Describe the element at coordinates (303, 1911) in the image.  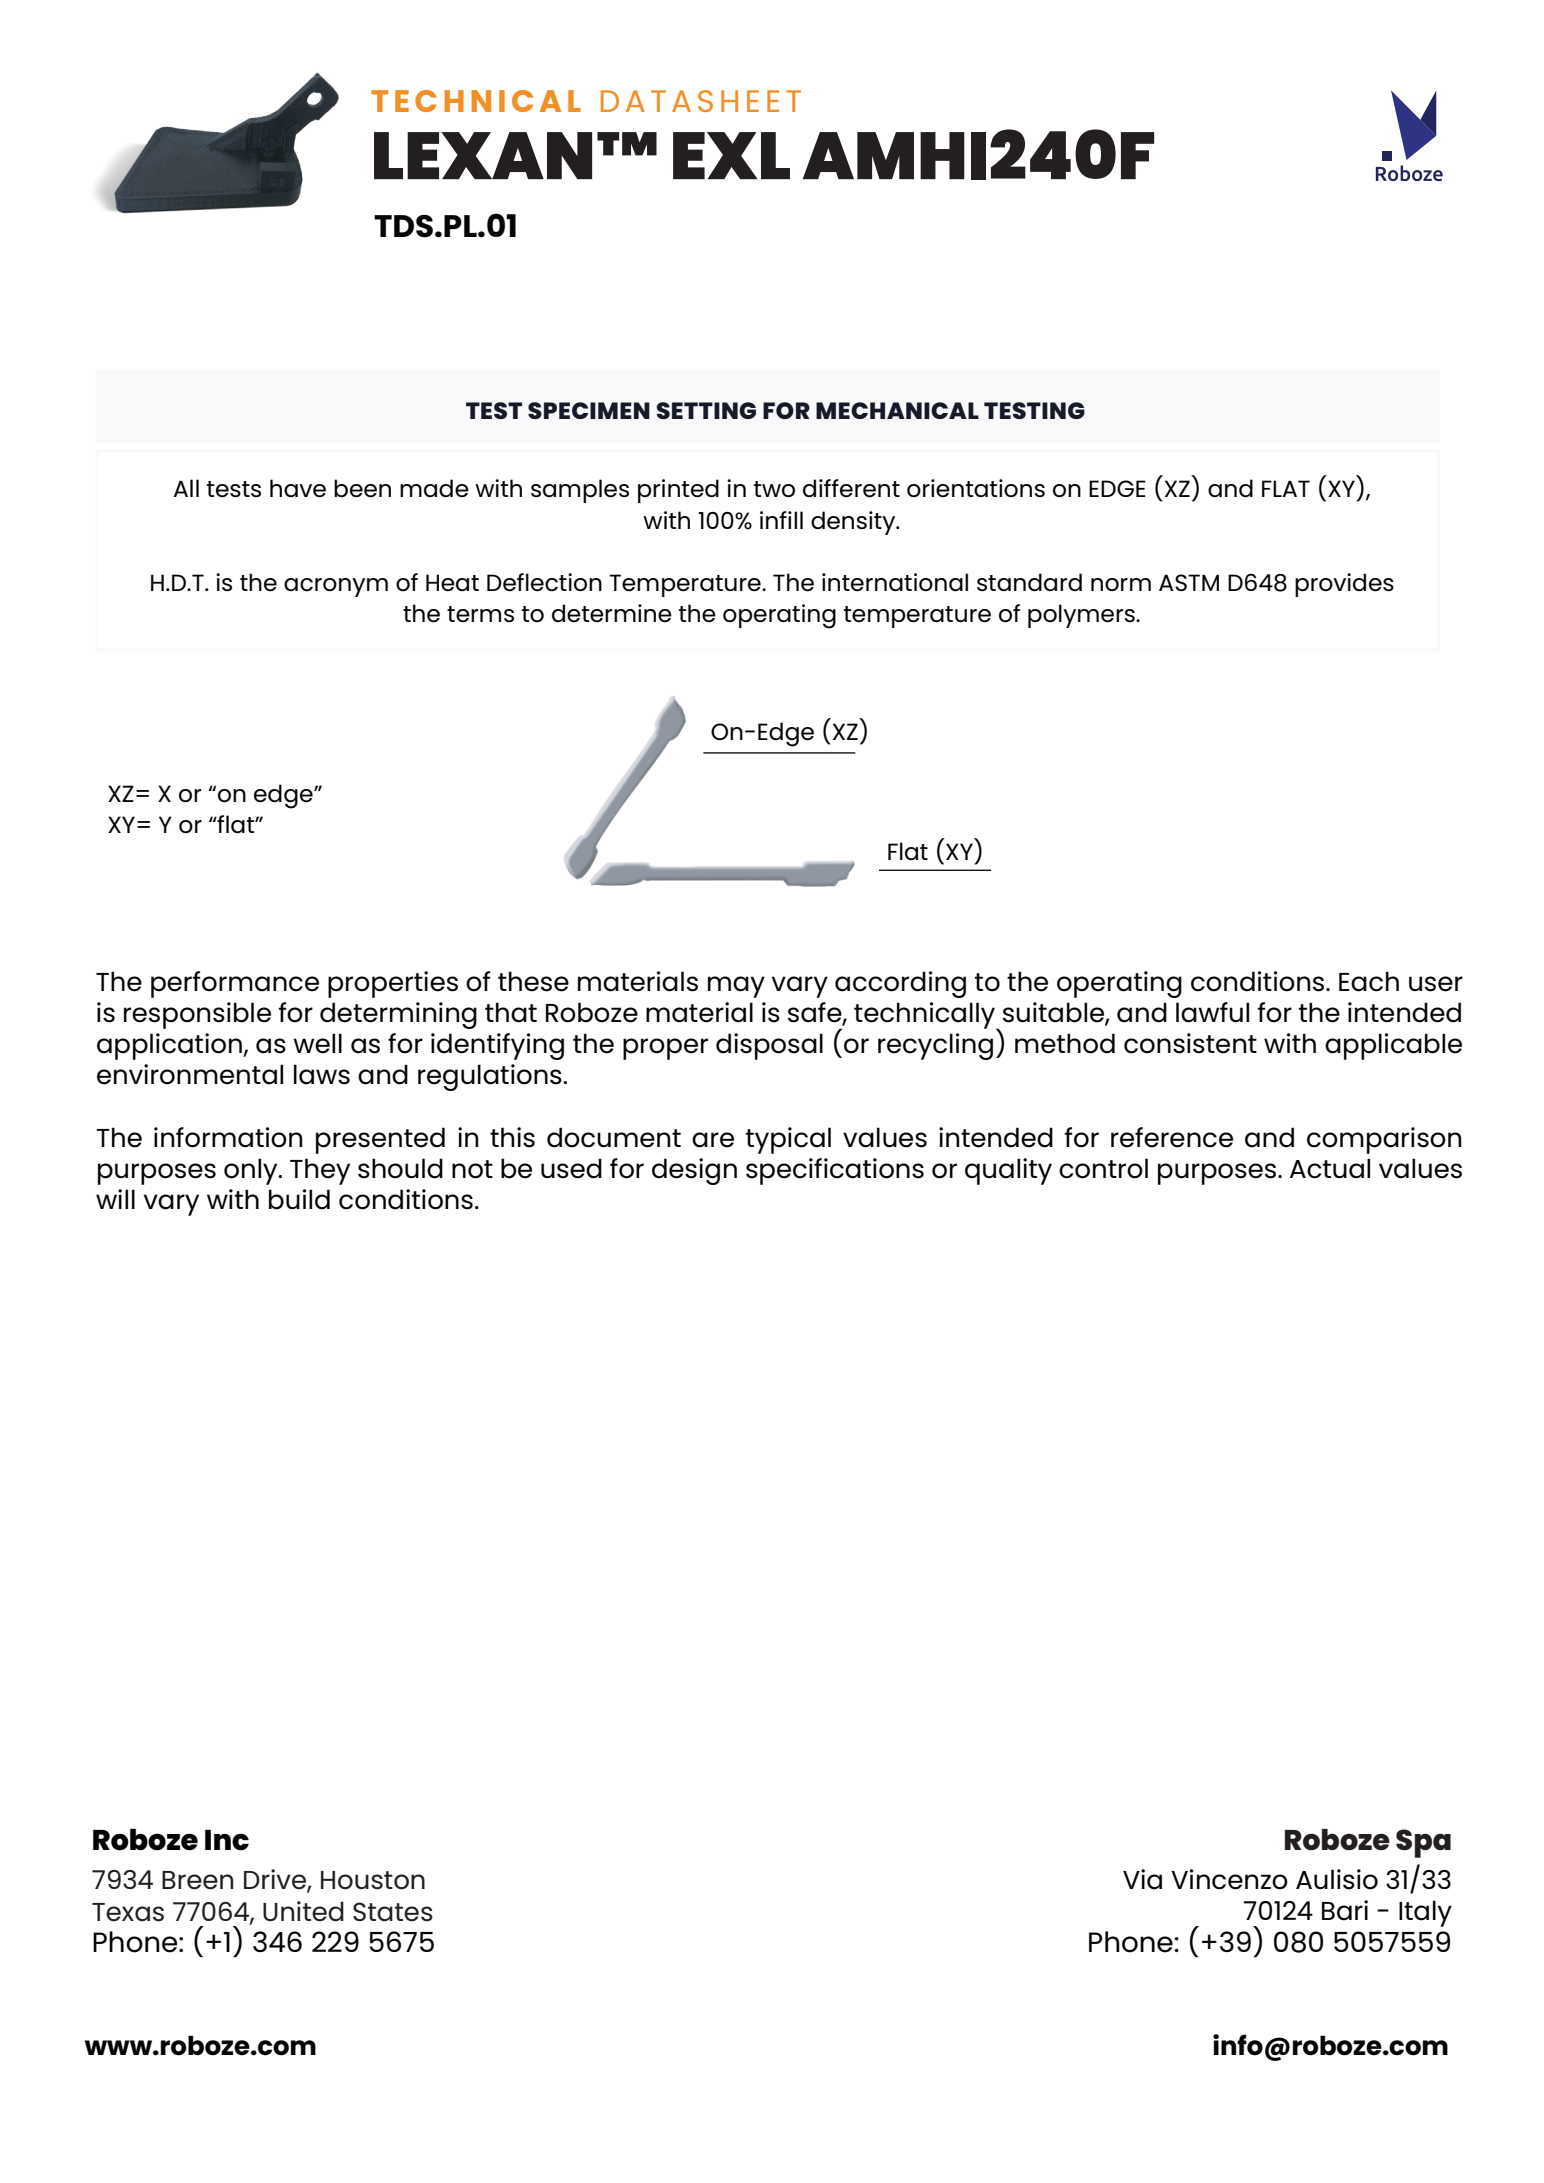
I see `United` at that location.
